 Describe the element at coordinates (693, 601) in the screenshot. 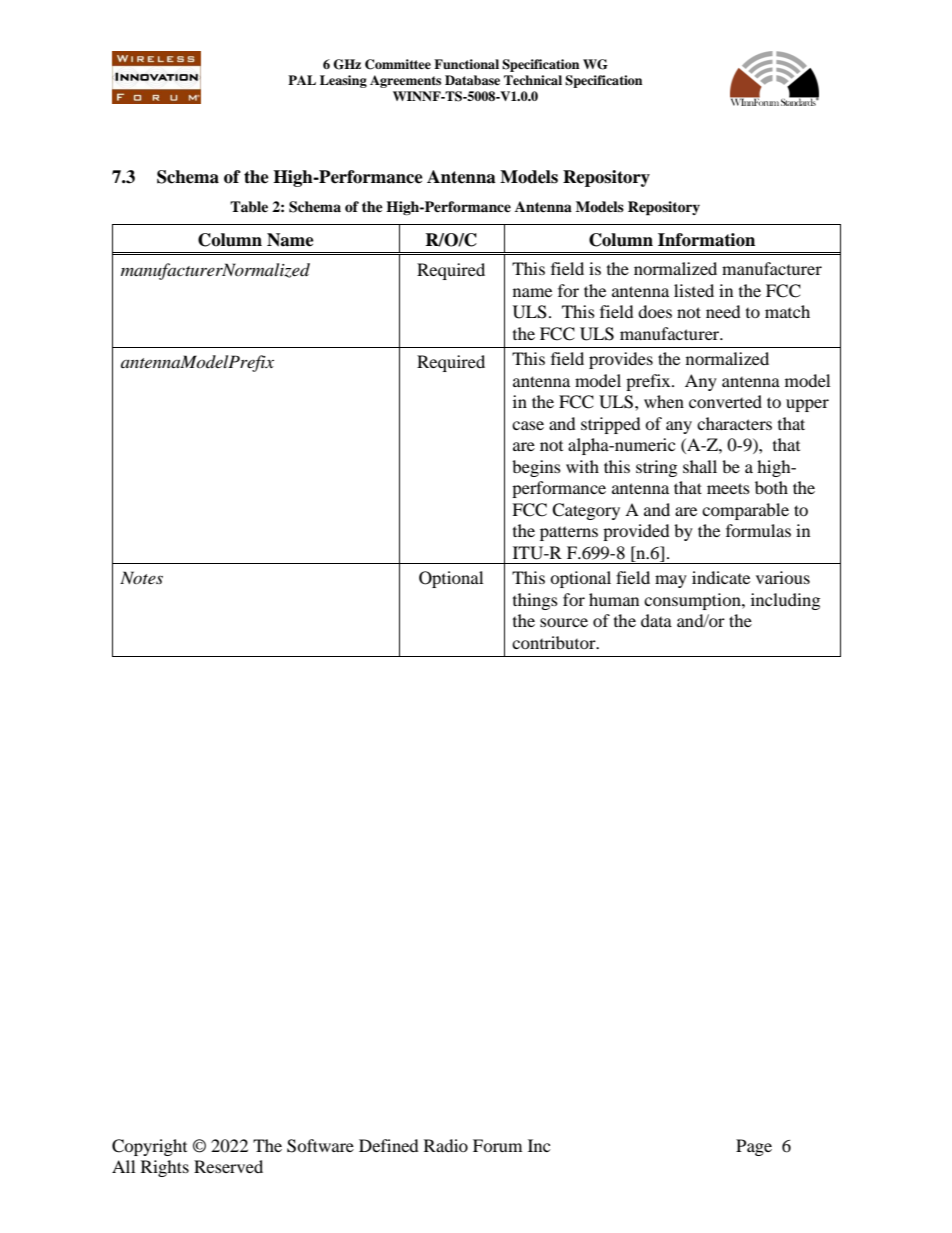

I see `consumption` at that location.
